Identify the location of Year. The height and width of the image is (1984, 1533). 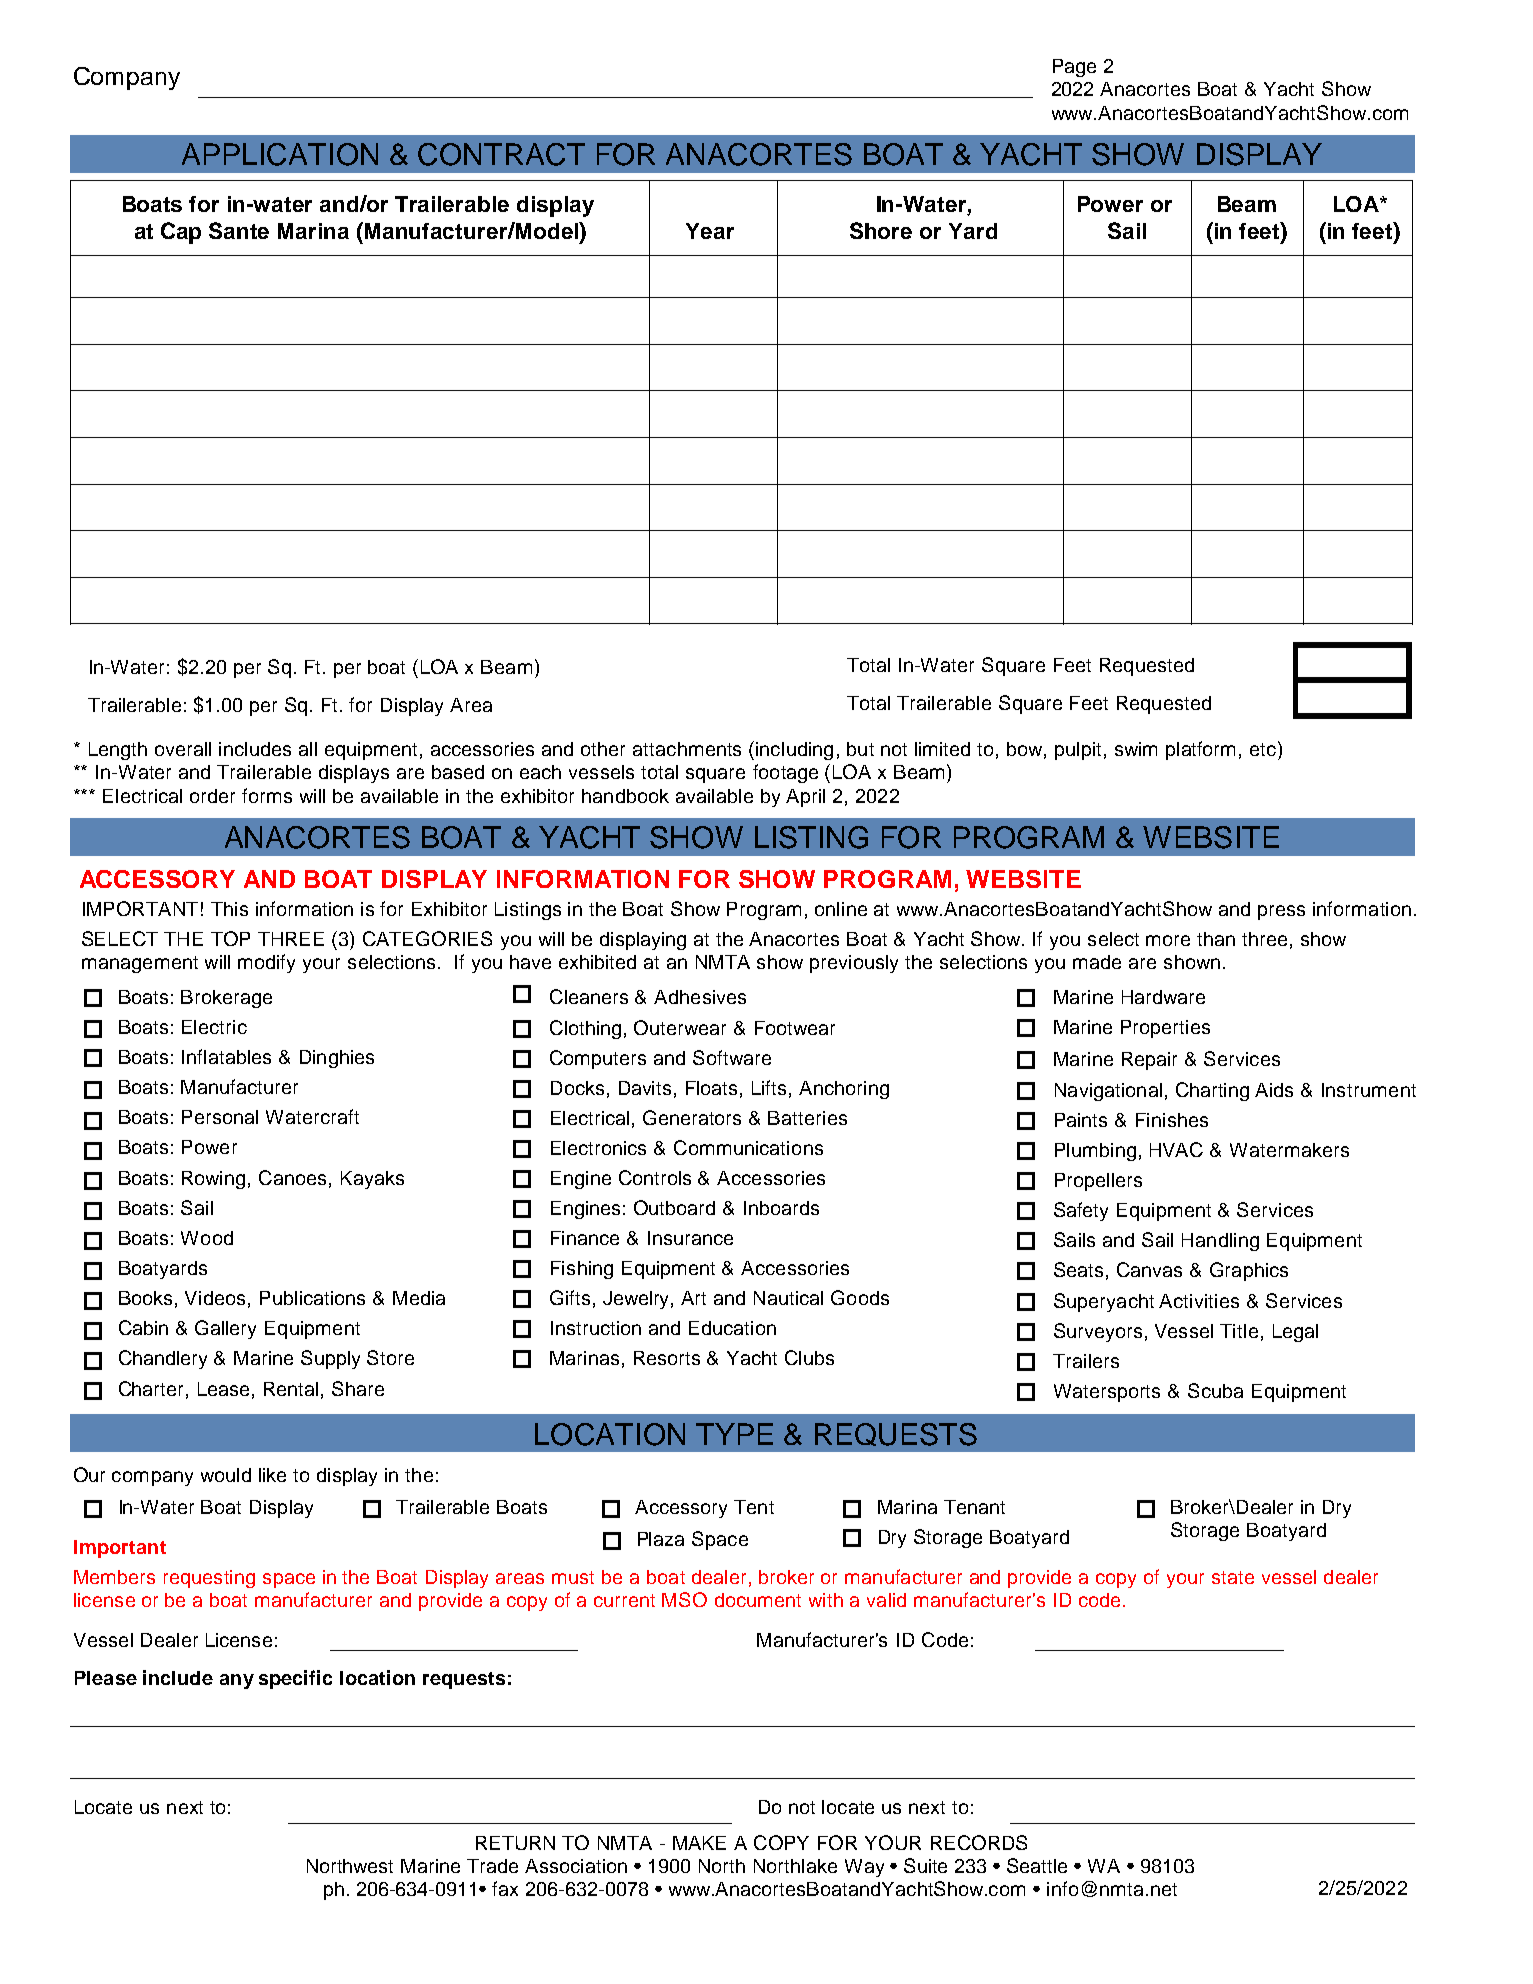
(710, 231).
